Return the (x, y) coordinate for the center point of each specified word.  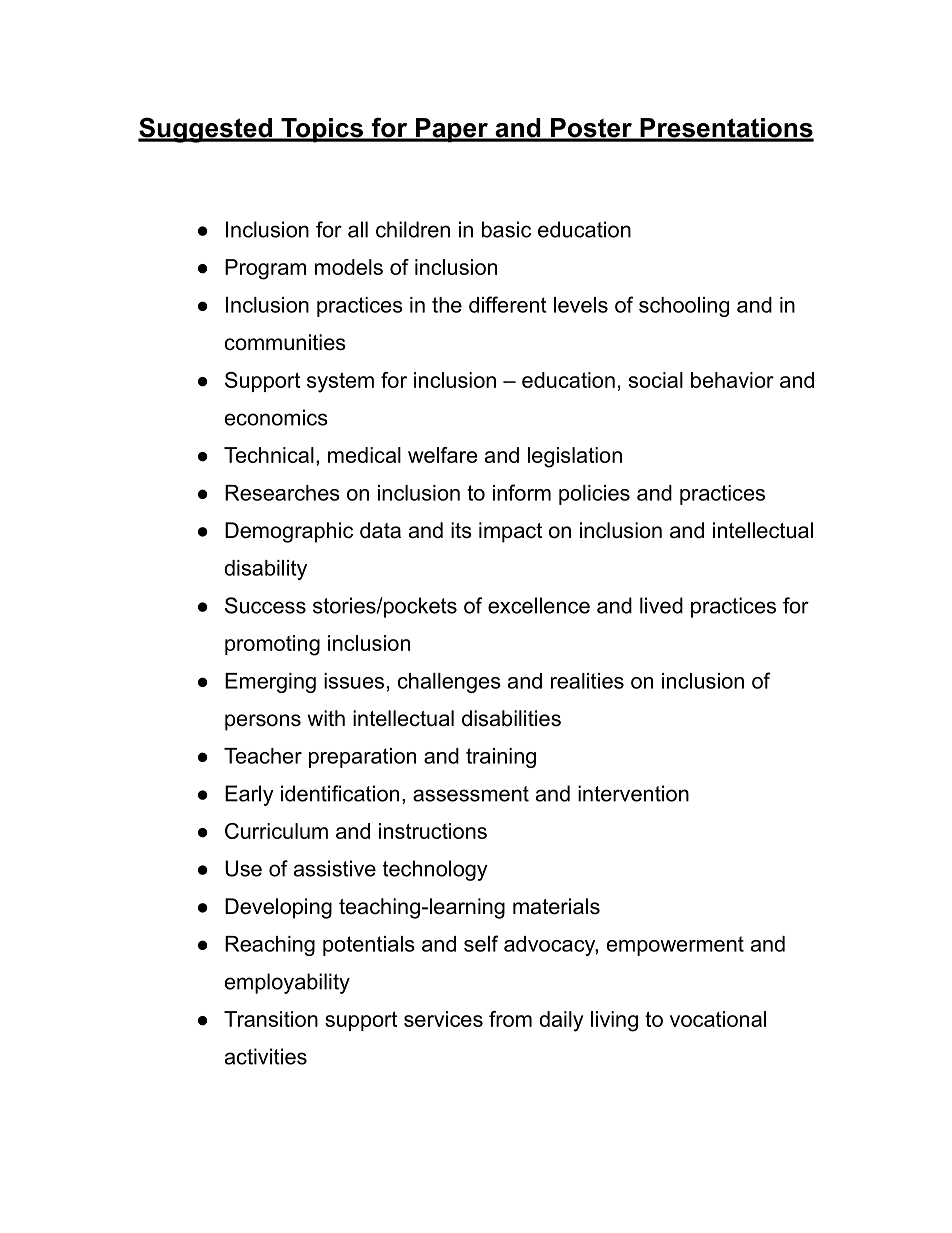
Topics (322, 130)
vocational (718, 1019)
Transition (271, 1019)
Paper (451, 130)
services (443, 1019)
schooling (684, 307)
